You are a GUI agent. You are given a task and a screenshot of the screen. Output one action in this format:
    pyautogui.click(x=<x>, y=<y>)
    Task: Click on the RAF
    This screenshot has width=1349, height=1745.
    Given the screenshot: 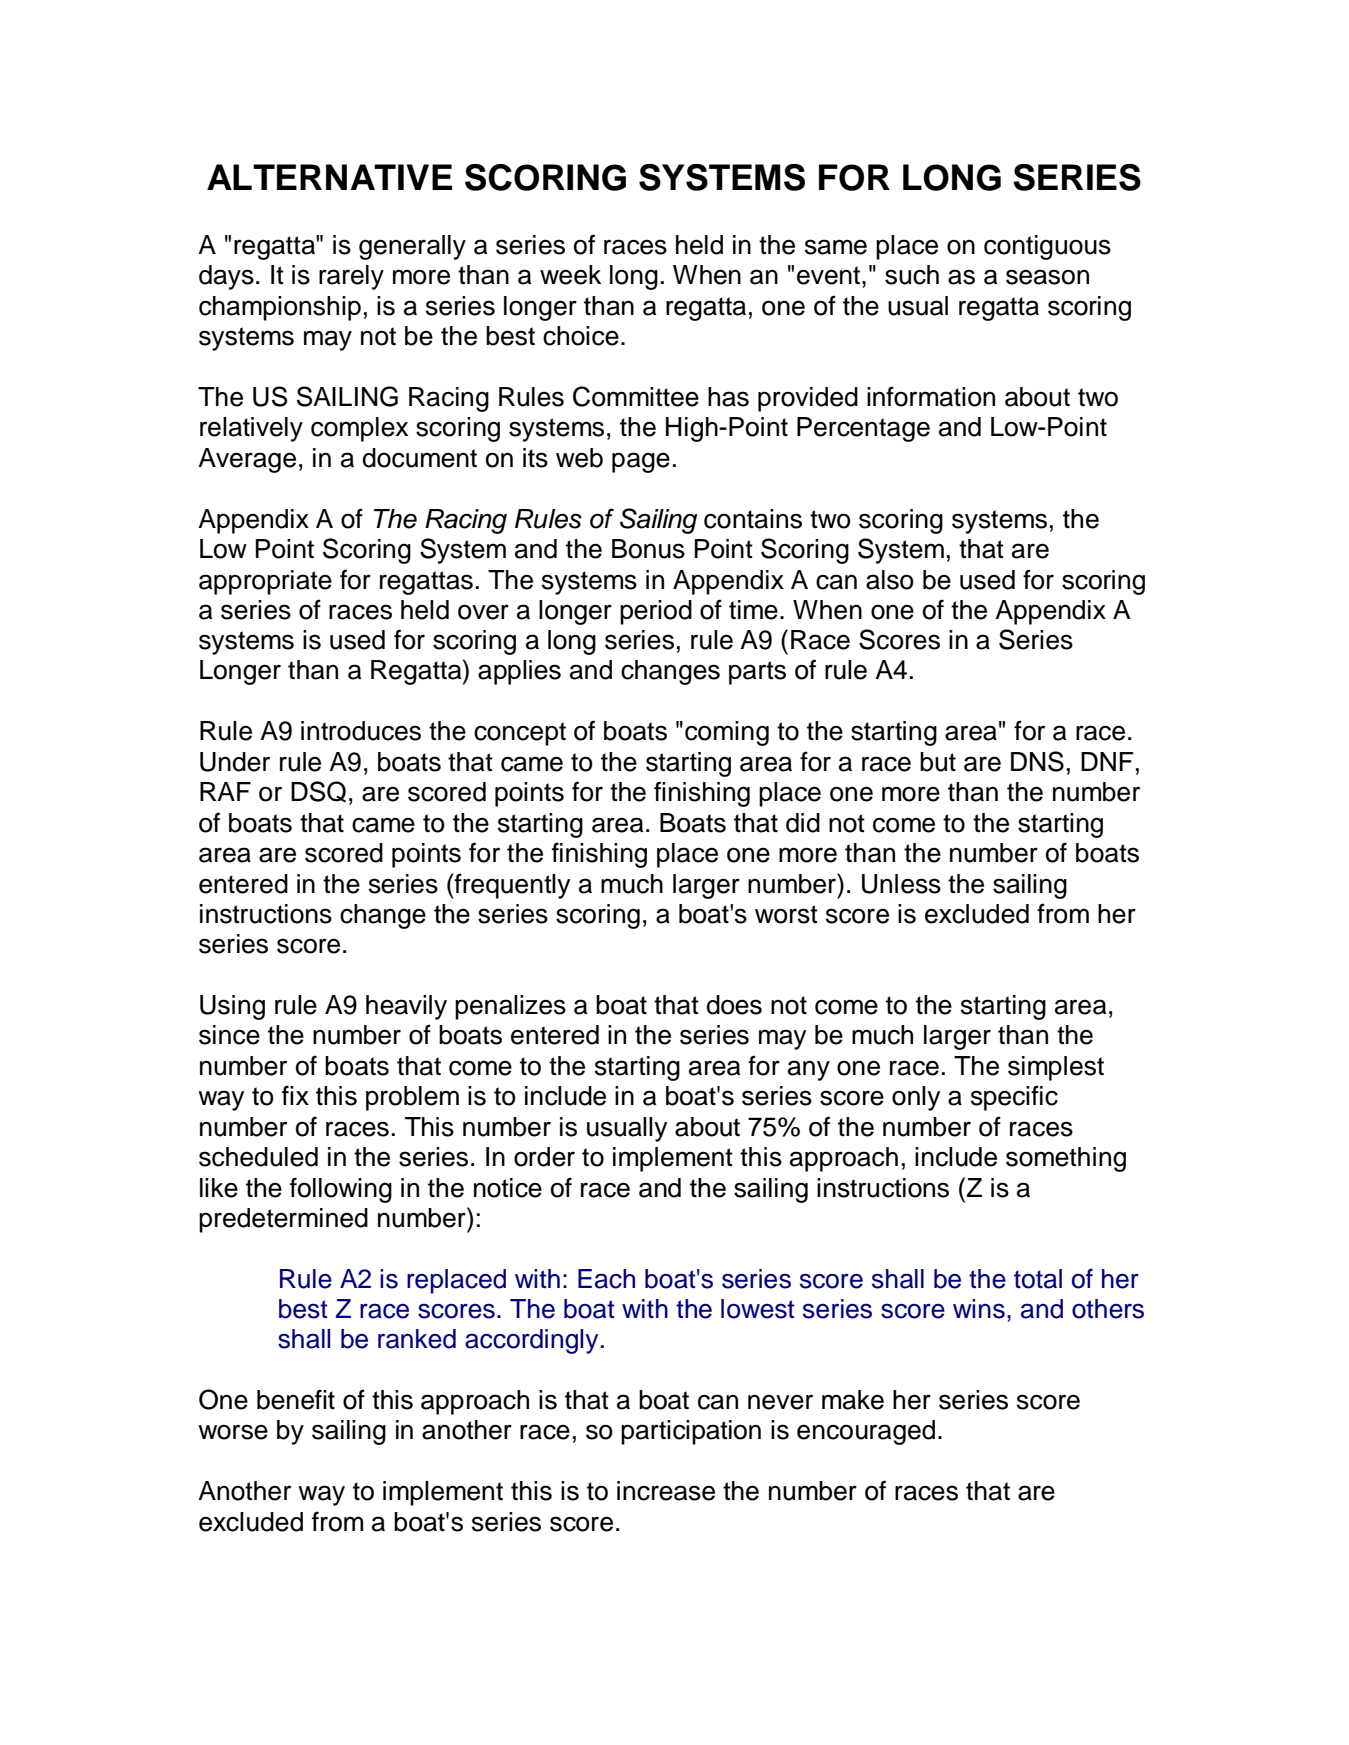 What is the action you would take?
    pyautogui.click(x=225, y=791)
